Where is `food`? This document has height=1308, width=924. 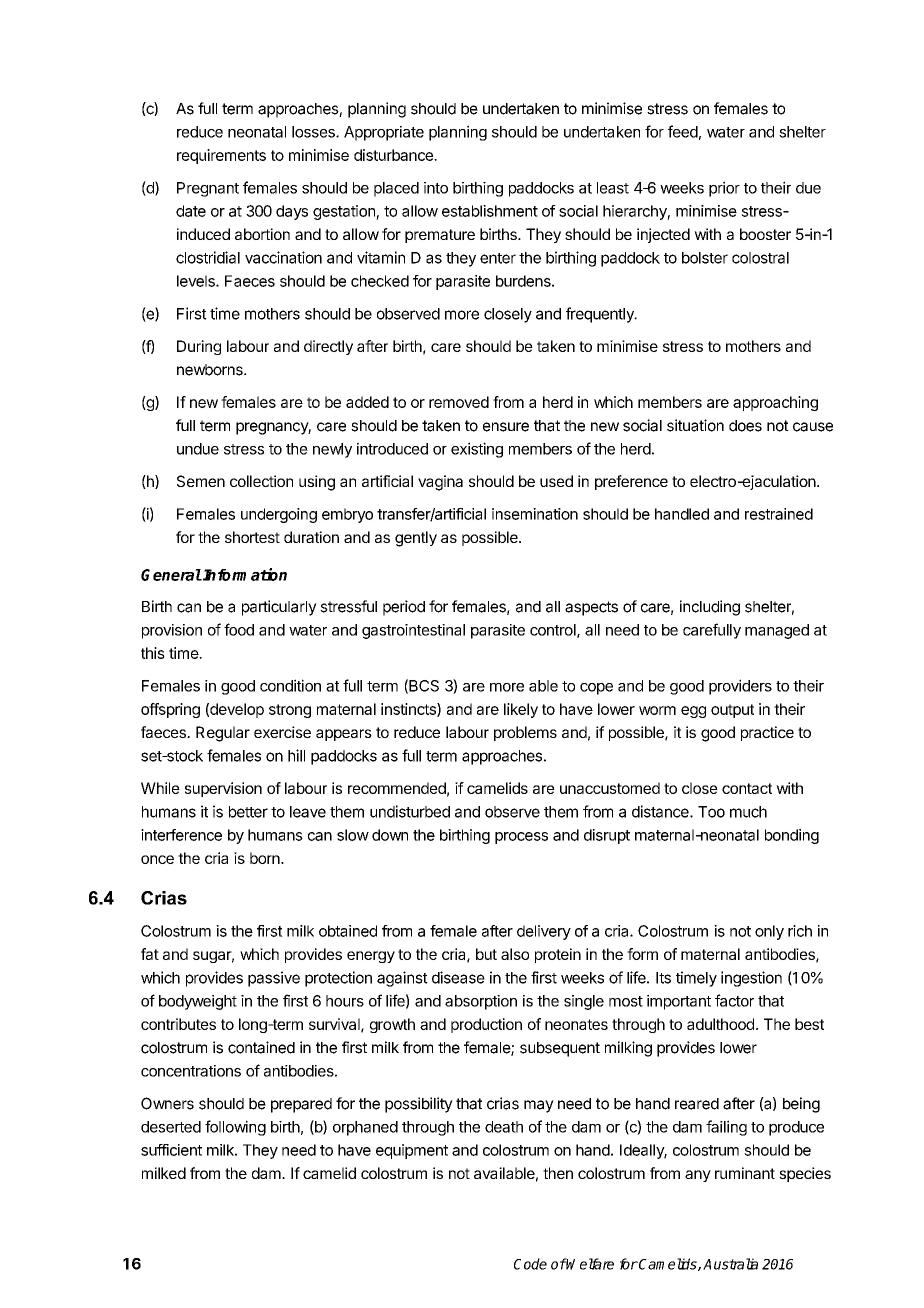
food is located at coordinates (239, 629).
